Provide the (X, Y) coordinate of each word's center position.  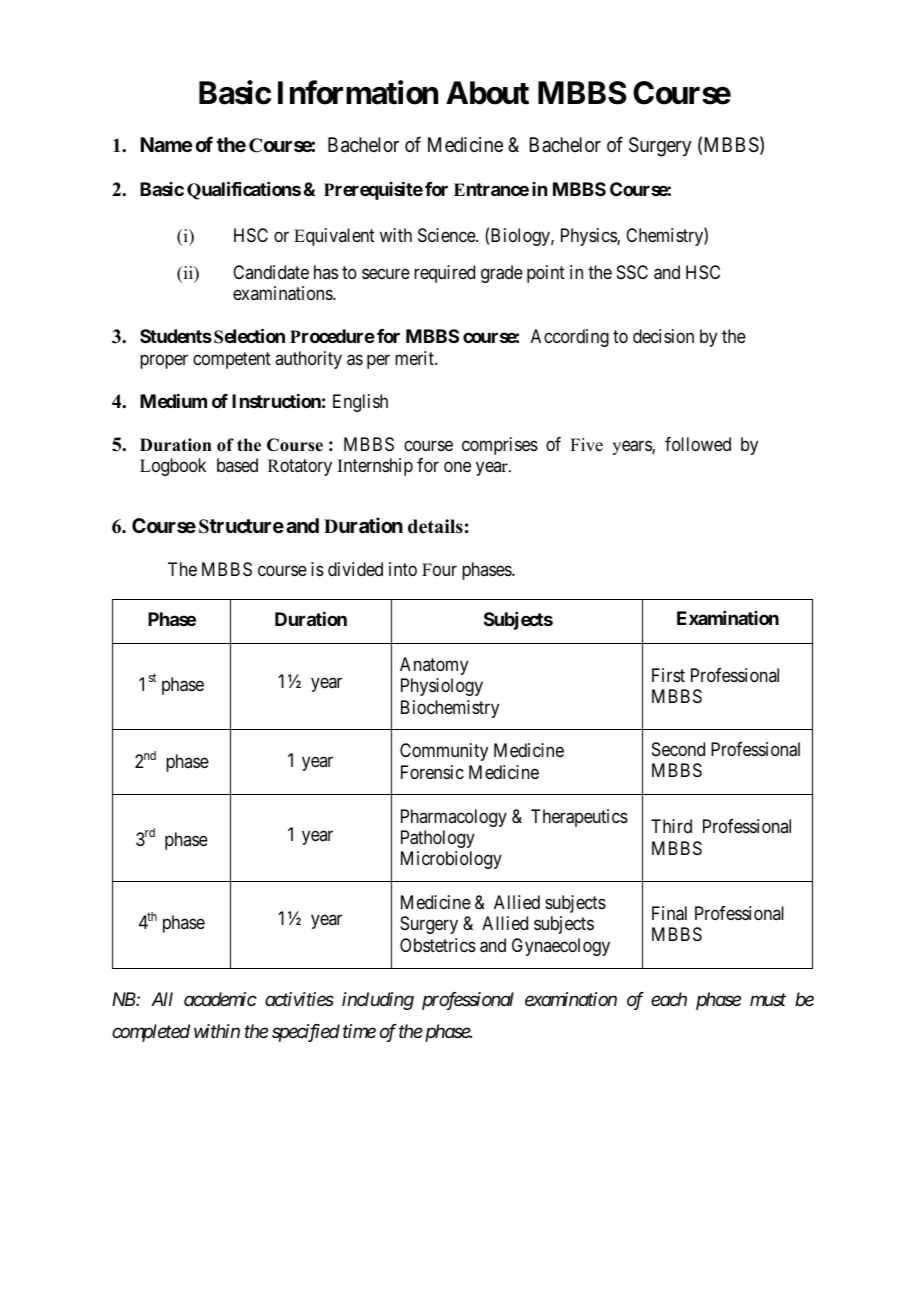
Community (444, 752)
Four (439, 569)
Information (358, 92)
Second (678, 749)
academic (220, 999)
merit (415, 358)
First (668, 675)
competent (232, 360)
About (487, 93)
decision (663, 336)
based (237, 465)
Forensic (432, 772)
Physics (589, 237)
